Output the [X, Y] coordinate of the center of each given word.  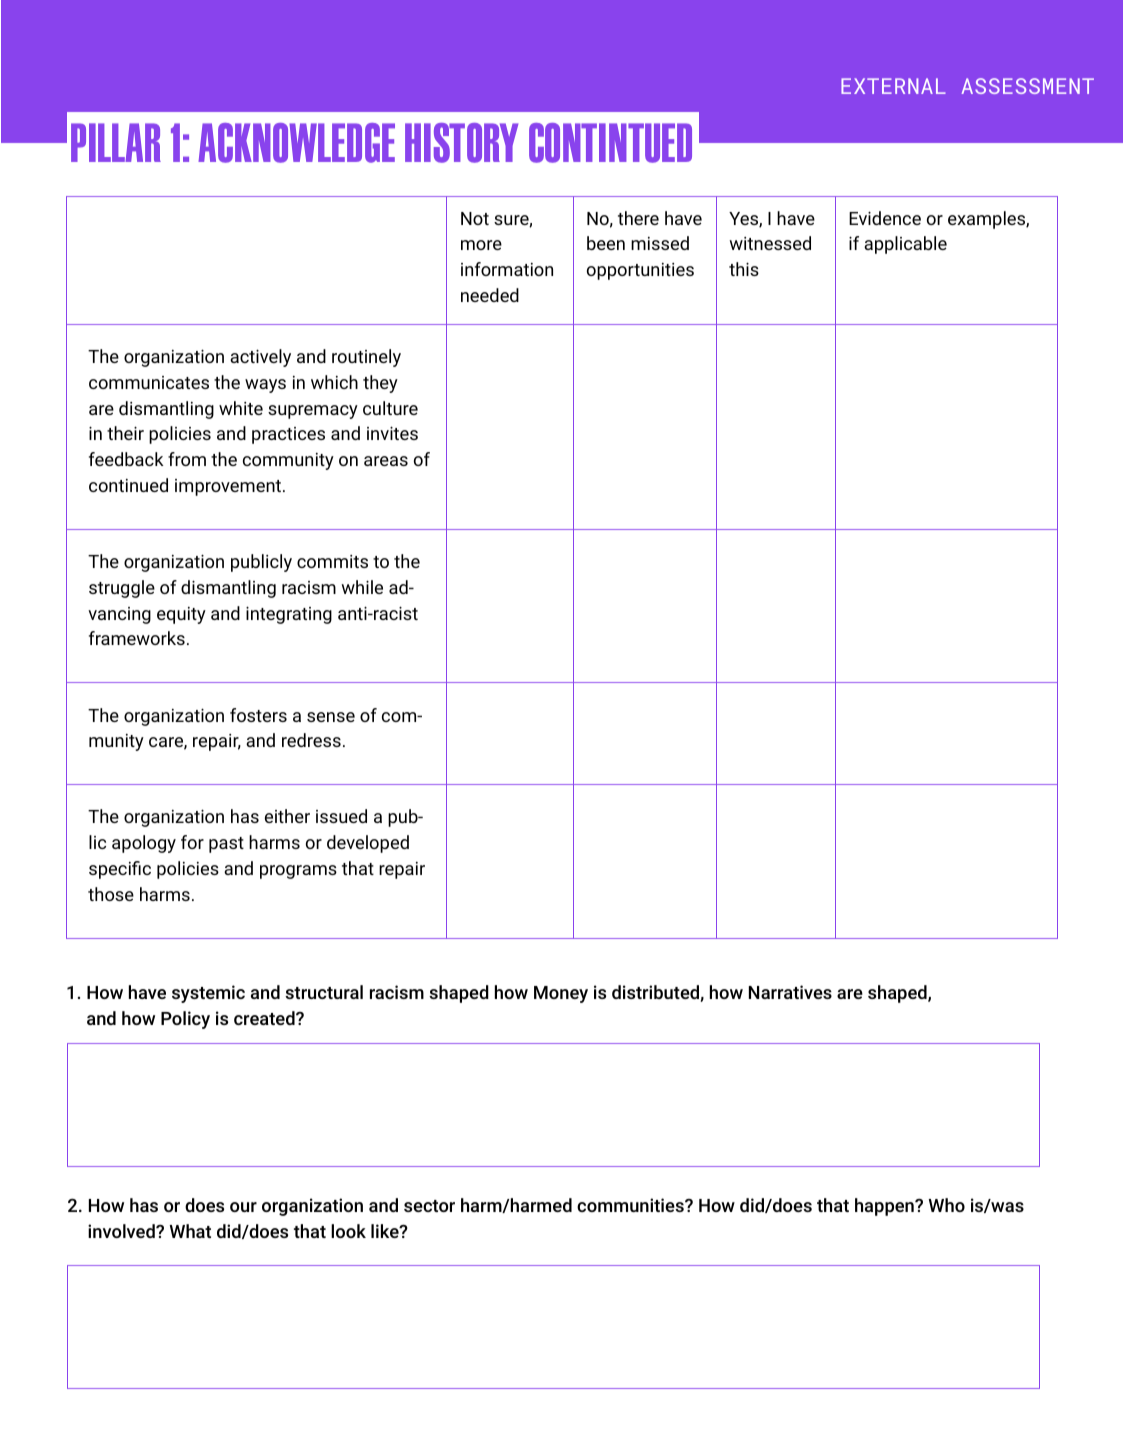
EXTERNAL [893, 86]
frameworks [137, 638]
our [243, 1207]
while [362, 587]
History [461, 143]
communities [631, 1205]
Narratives [790, 992]
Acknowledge [296, 143]
